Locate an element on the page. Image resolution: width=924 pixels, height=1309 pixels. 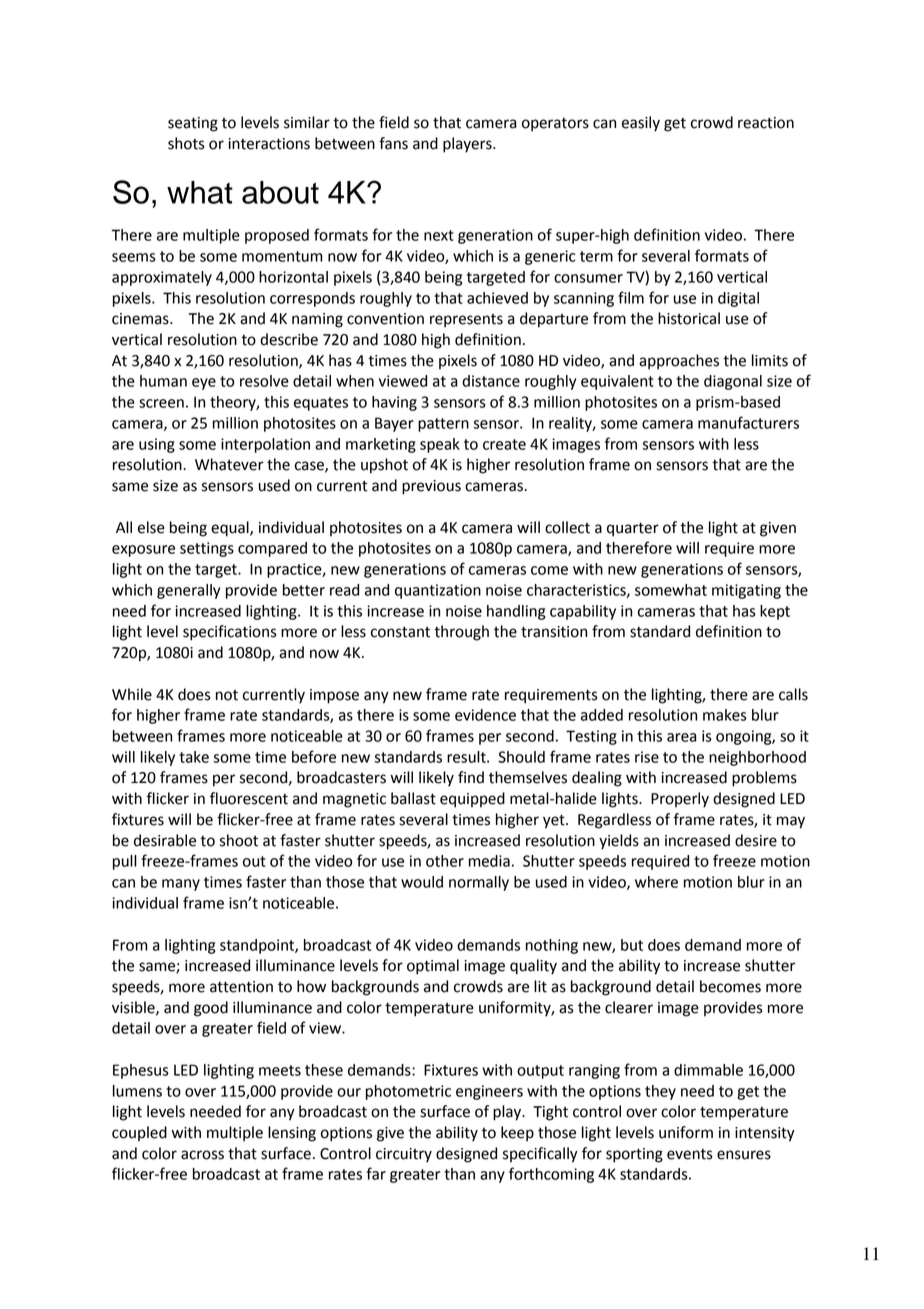
specifications is located at coordinates (230, 633).
